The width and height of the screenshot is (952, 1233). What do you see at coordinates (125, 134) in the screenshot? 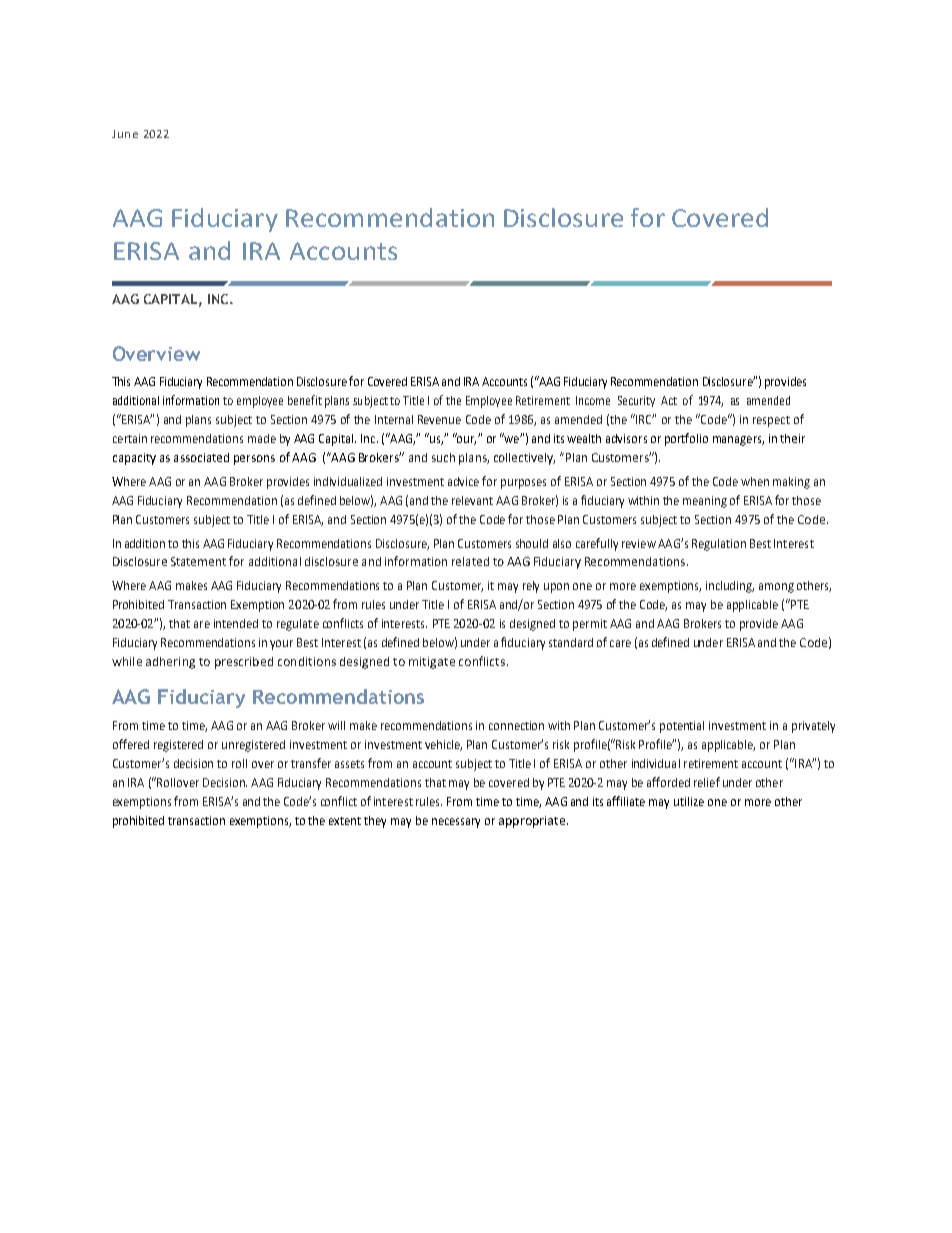
I see `June` at bounding box center [125, 134].
